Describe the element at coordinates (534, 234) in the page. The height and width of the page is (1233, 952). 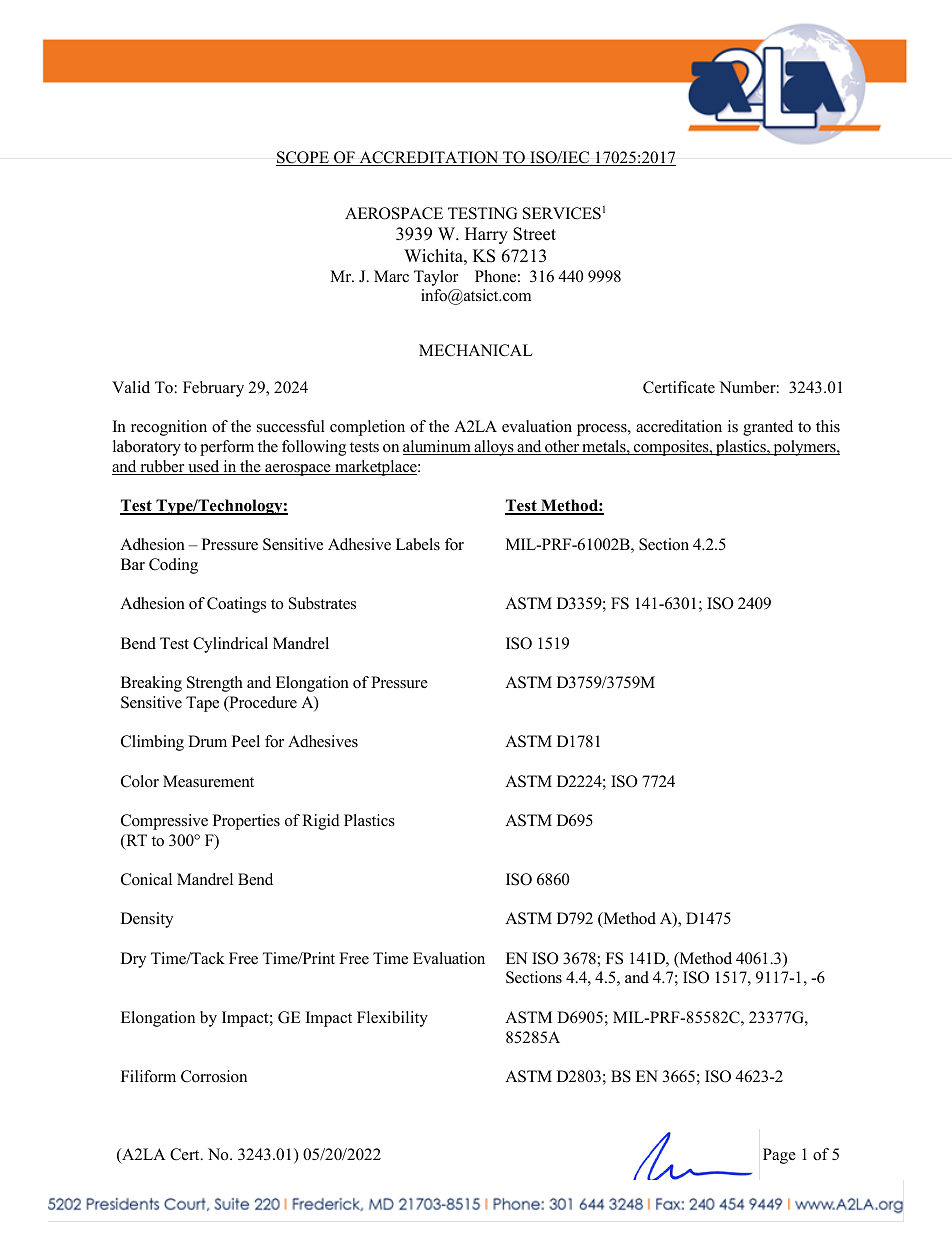
I see `Street` at that location.
